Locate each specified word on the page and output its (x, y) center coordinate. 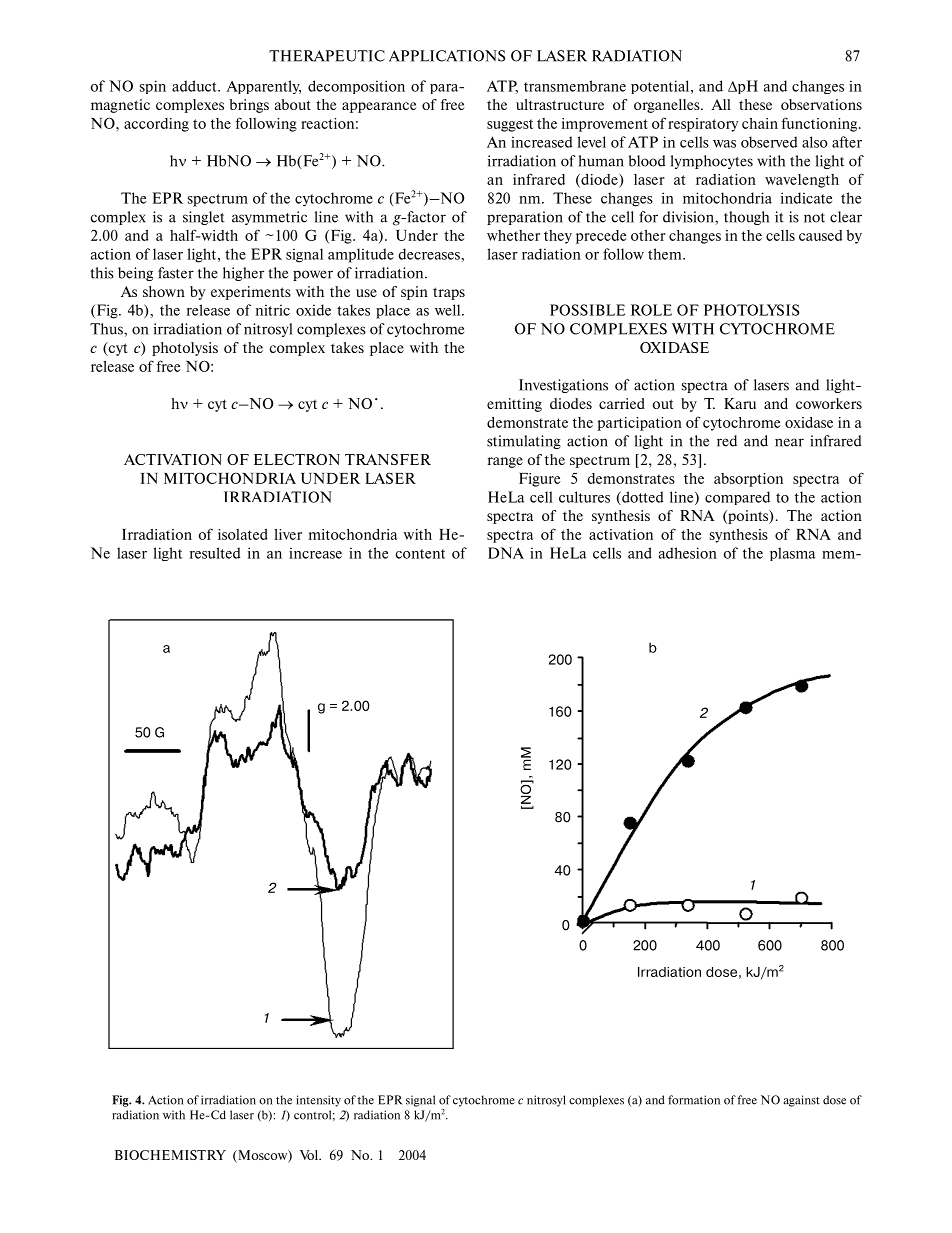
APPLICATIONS (447, 56)
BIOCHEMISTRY (170, 1155)
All (721, 104)
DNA (506, 553)
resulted (215, 553)
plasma (792, 554)
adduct (195, 86)
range (505, 462)
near (789, 442)
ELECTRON (297, 459)
